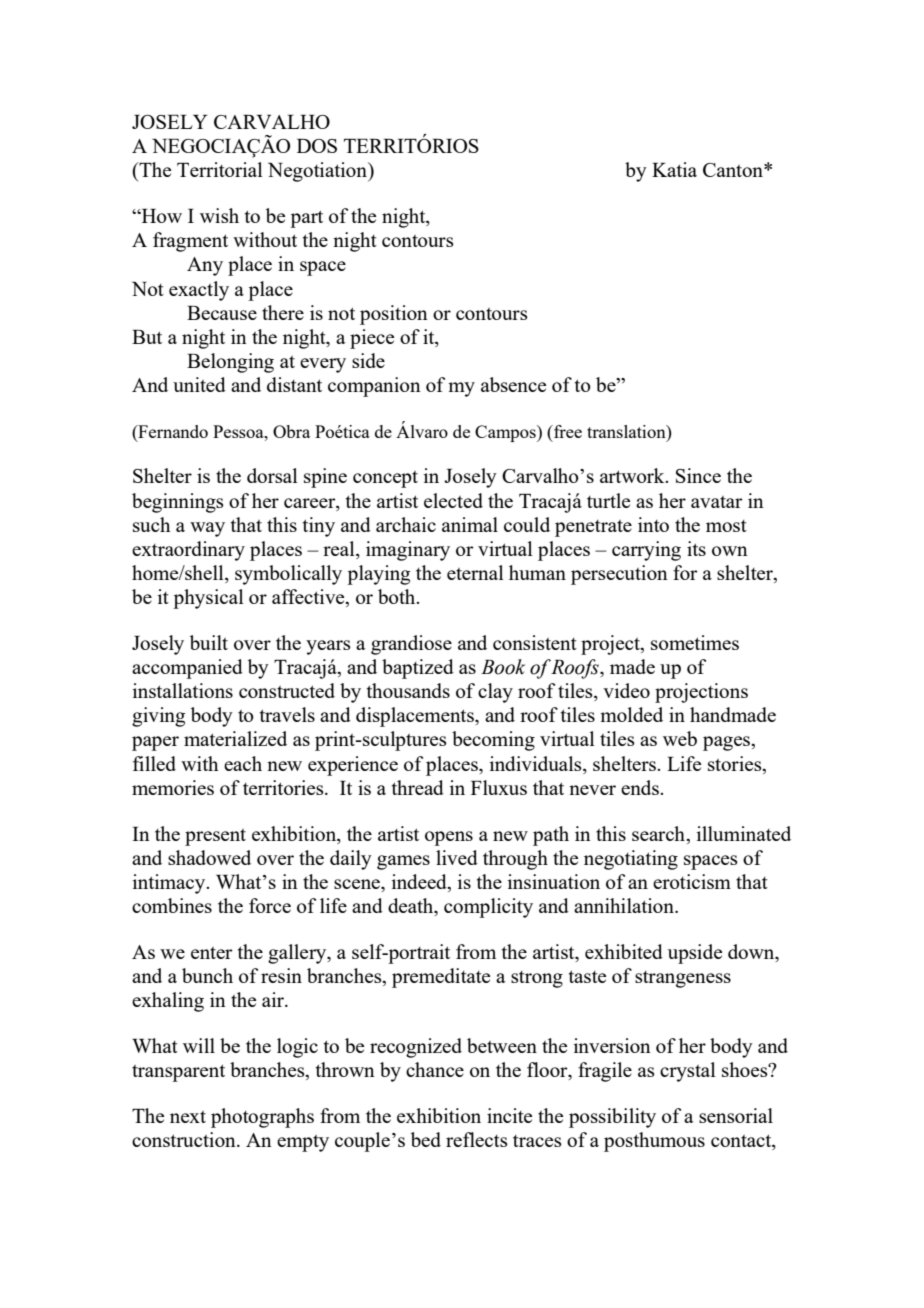  I want to click on eroticism, so click(692, 881).
